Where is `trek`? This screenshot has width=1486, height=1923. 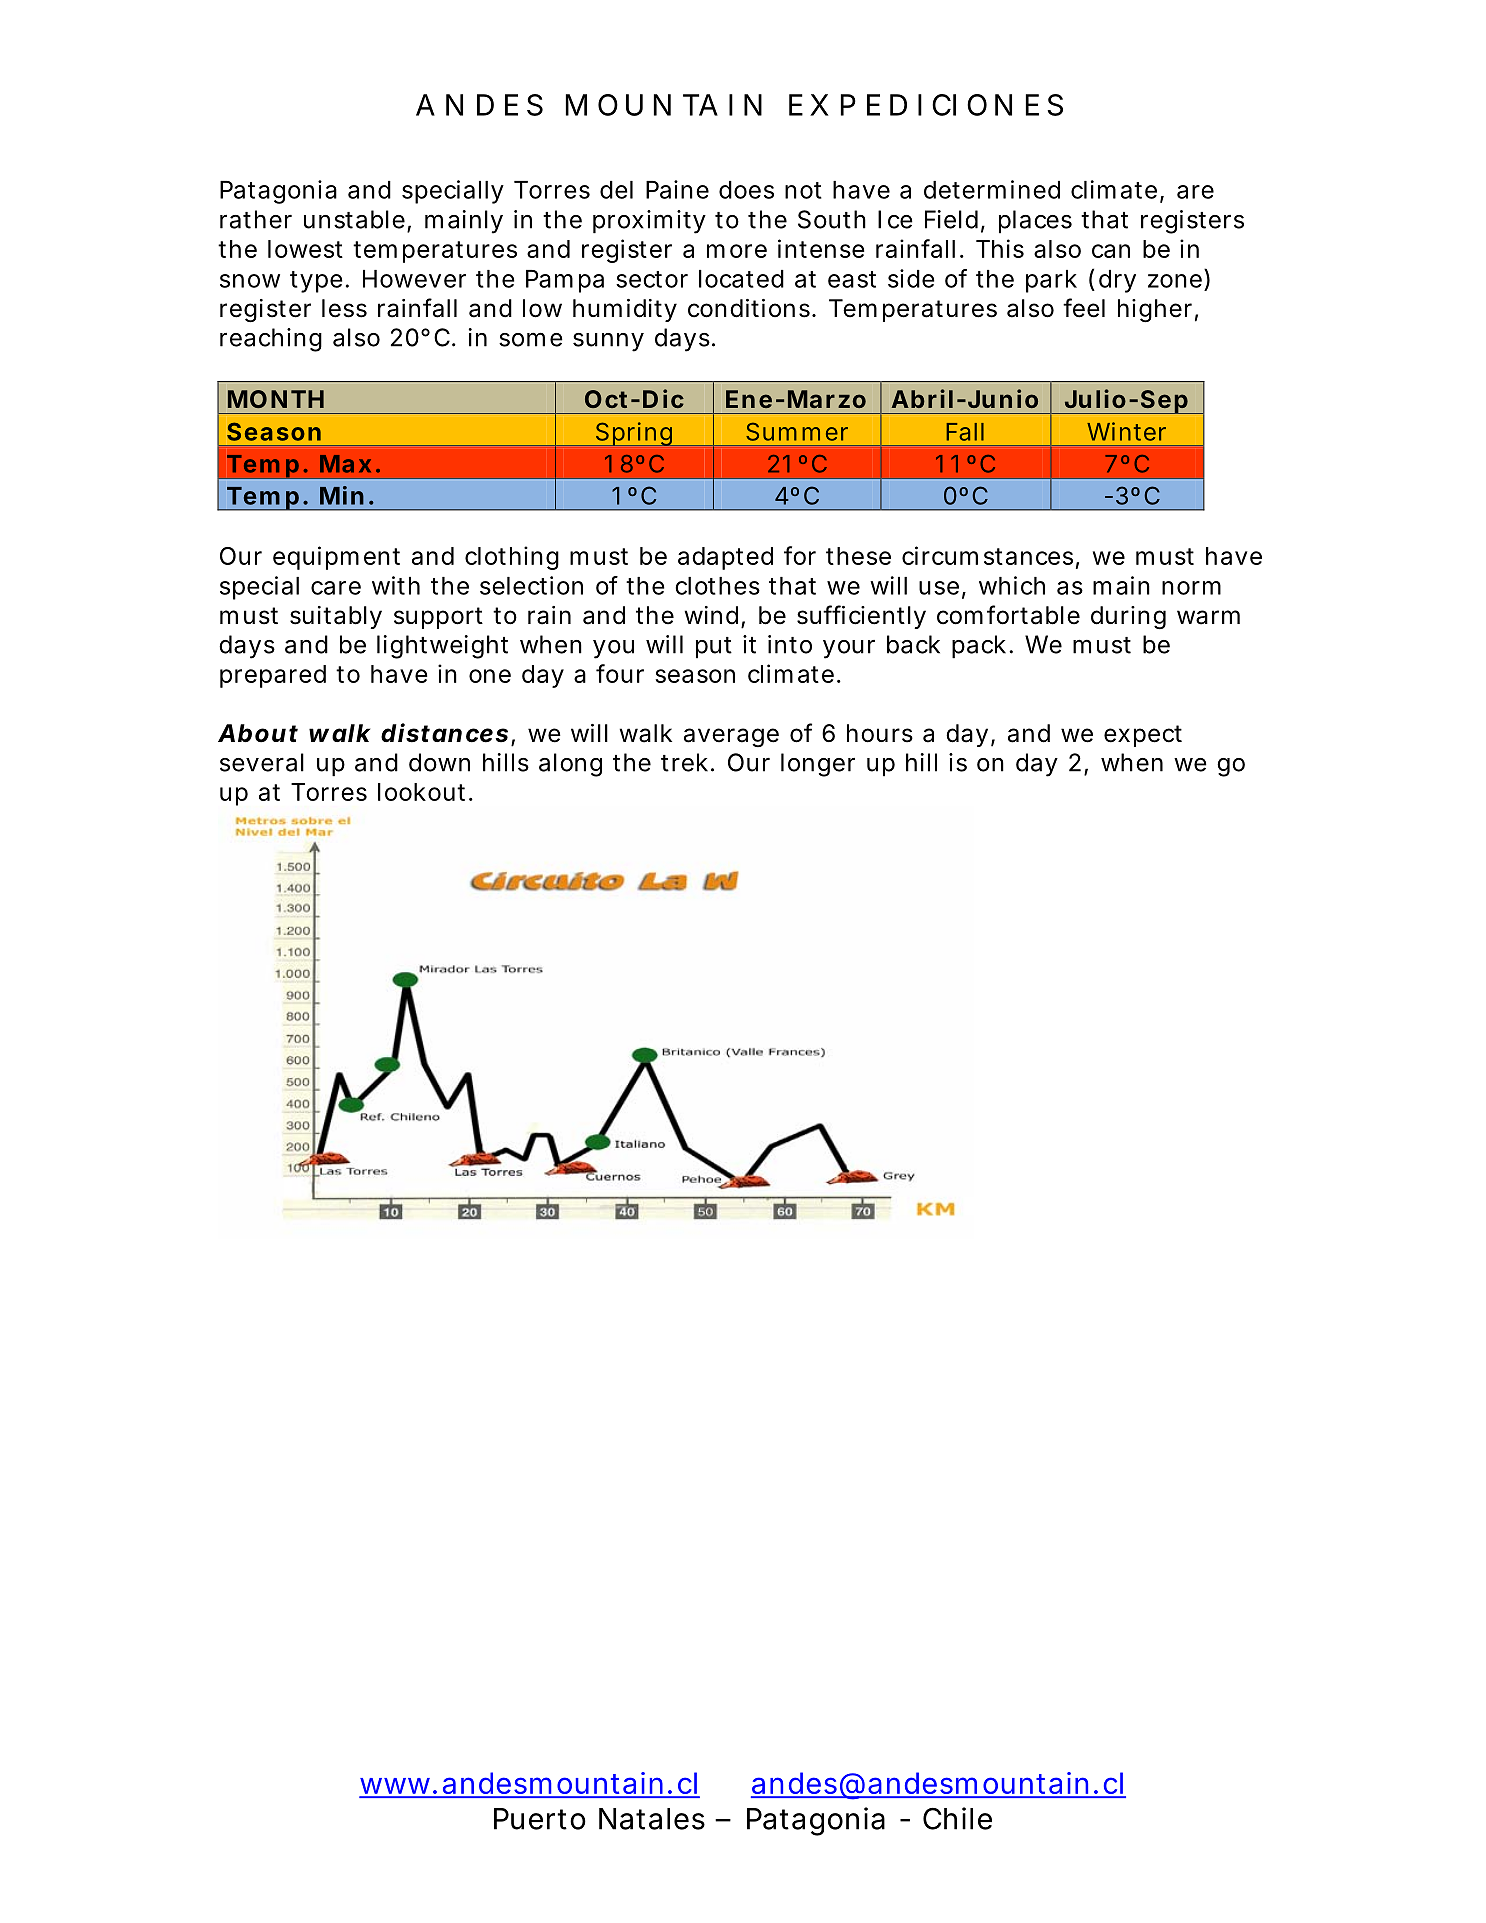
trek is located at coordinates (684, 762).
